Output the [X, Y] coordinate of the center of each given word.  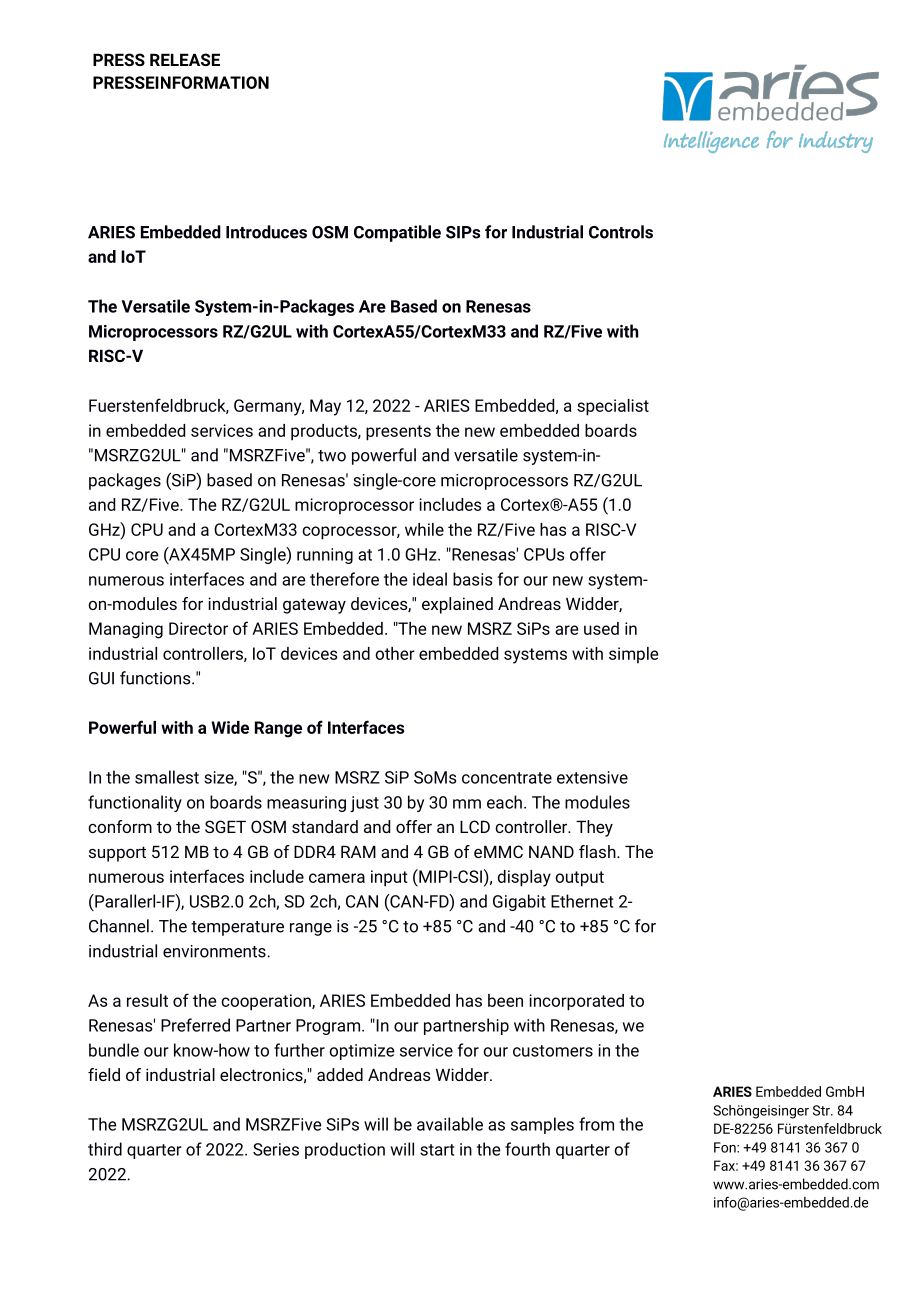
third [105, 1149]
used [601, 628]
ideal [430, 579]
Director [198, 628]
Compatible [397, 233]
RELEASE [185, 59]
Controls [621, 232]
